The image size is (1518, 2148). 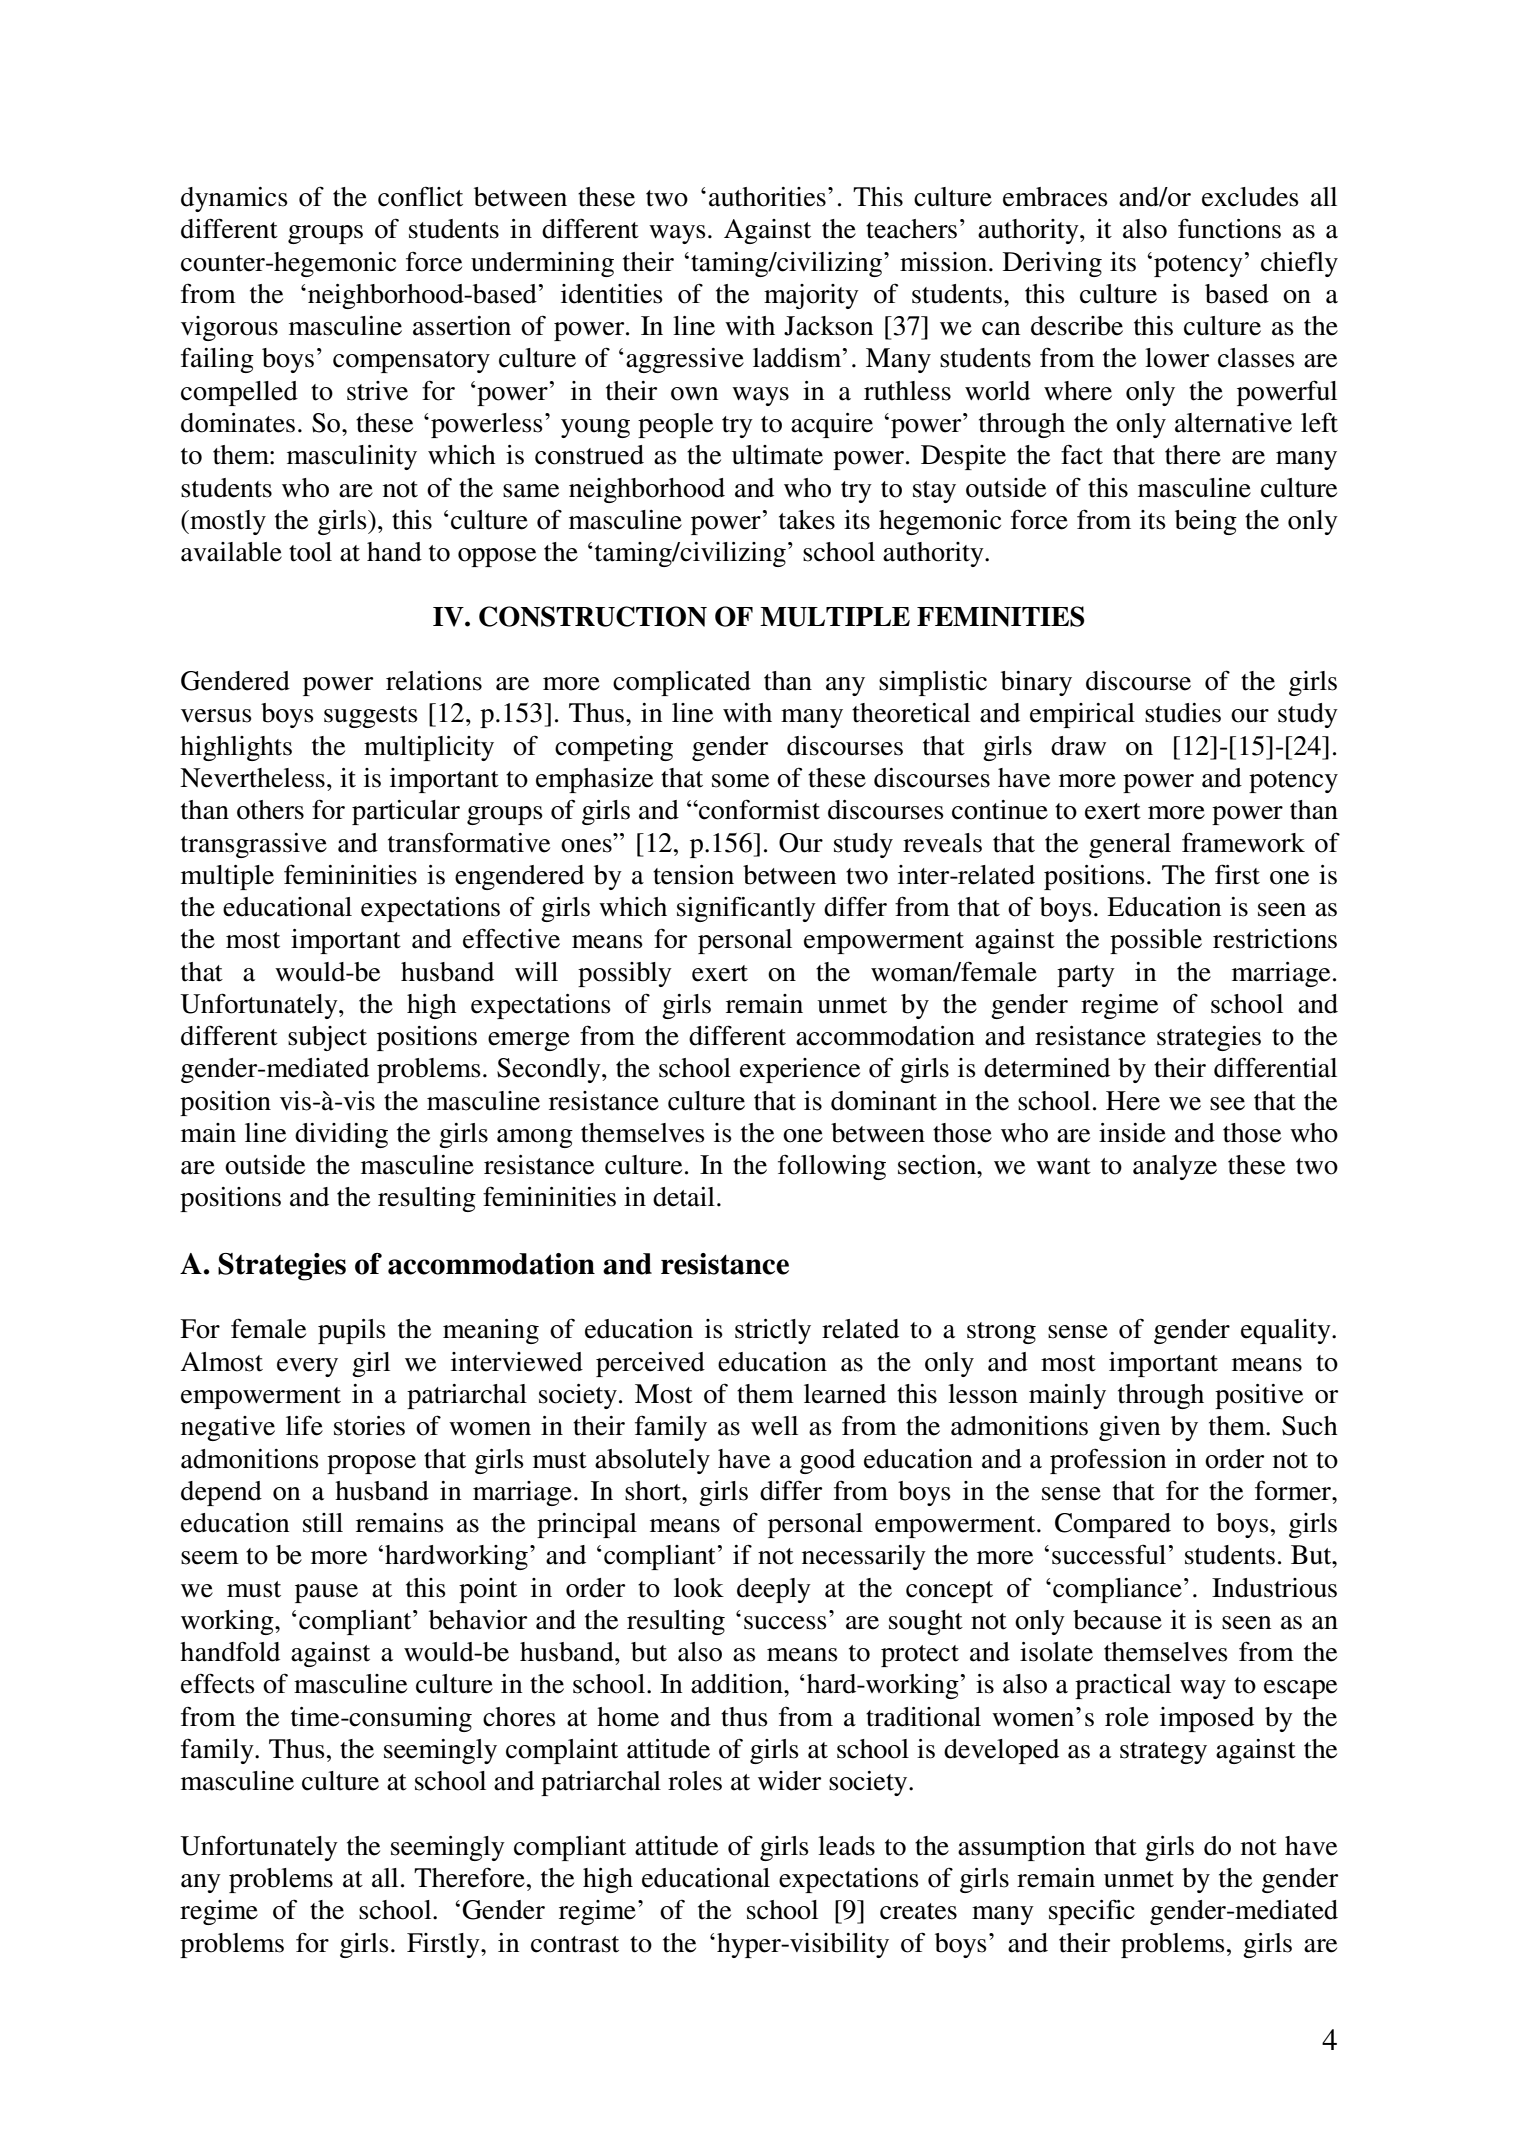 What do you see at coordinates (1132, 1133) in the screenshot?
I see `inside` at bounding box center [1132, 1133].
